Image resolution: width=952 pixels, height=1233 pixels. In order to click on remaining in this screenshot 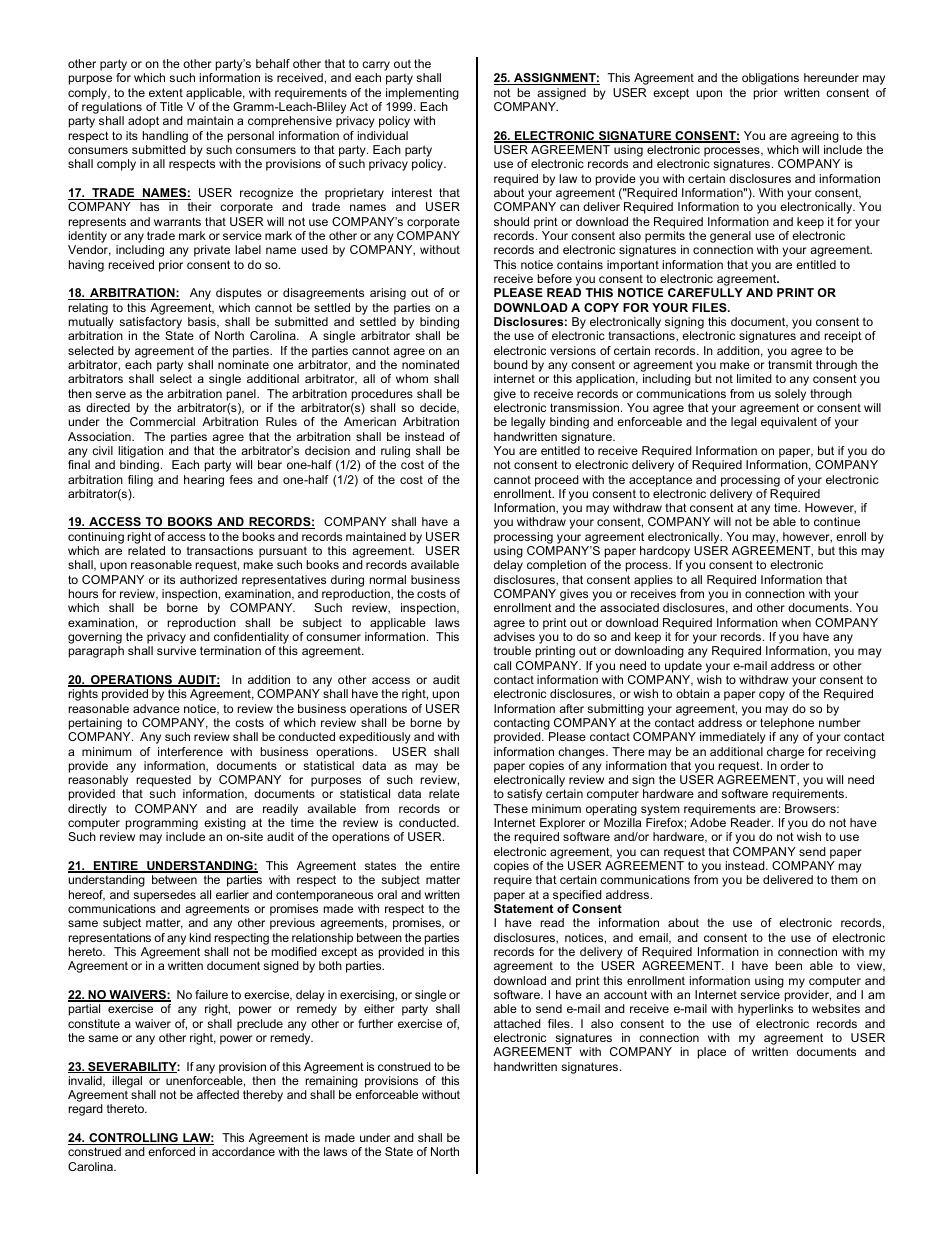, I will do `click(331, 1082)`.
